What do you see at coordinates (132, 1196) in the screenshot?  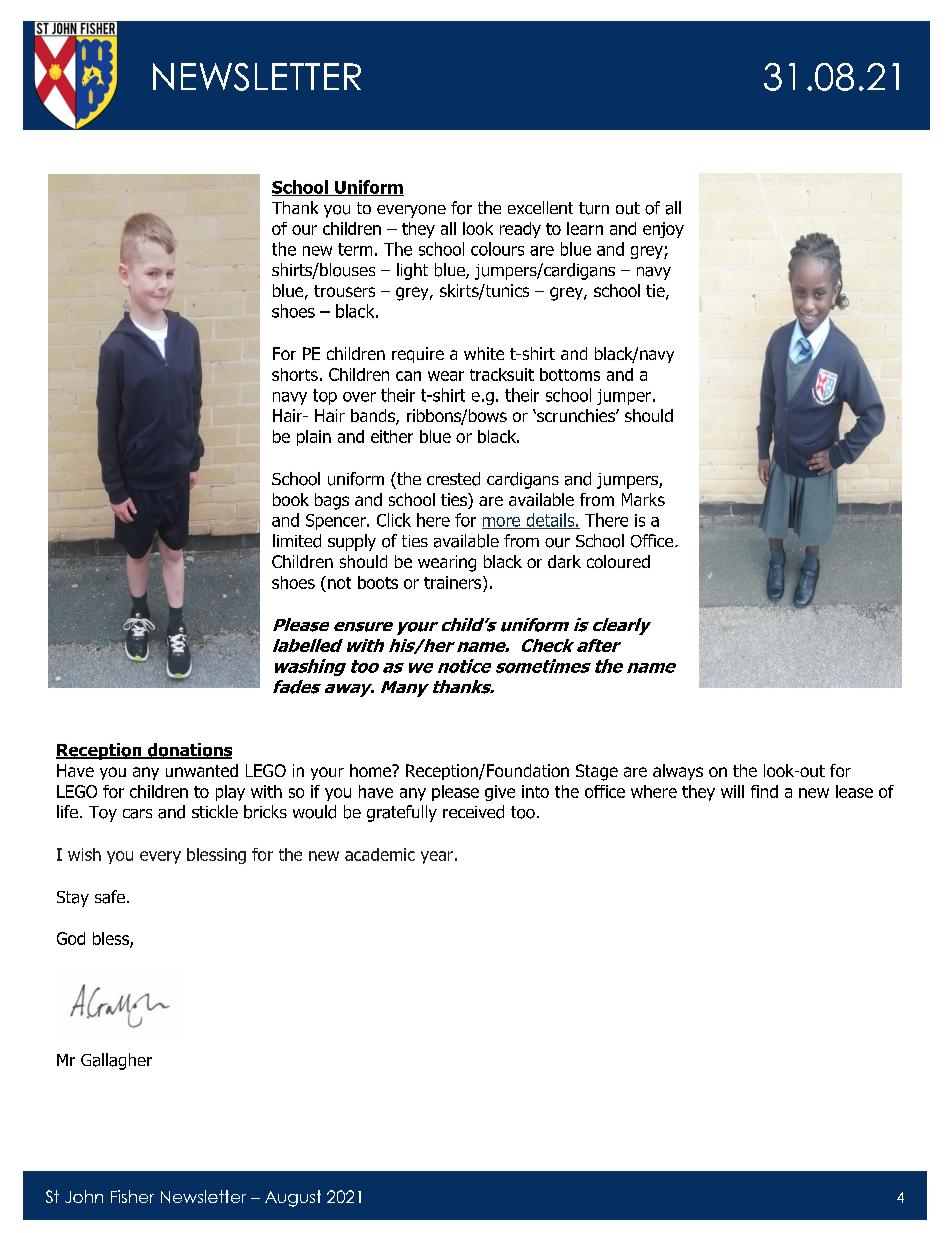 I see `Fisher` at bounding box center [132, 1196].
